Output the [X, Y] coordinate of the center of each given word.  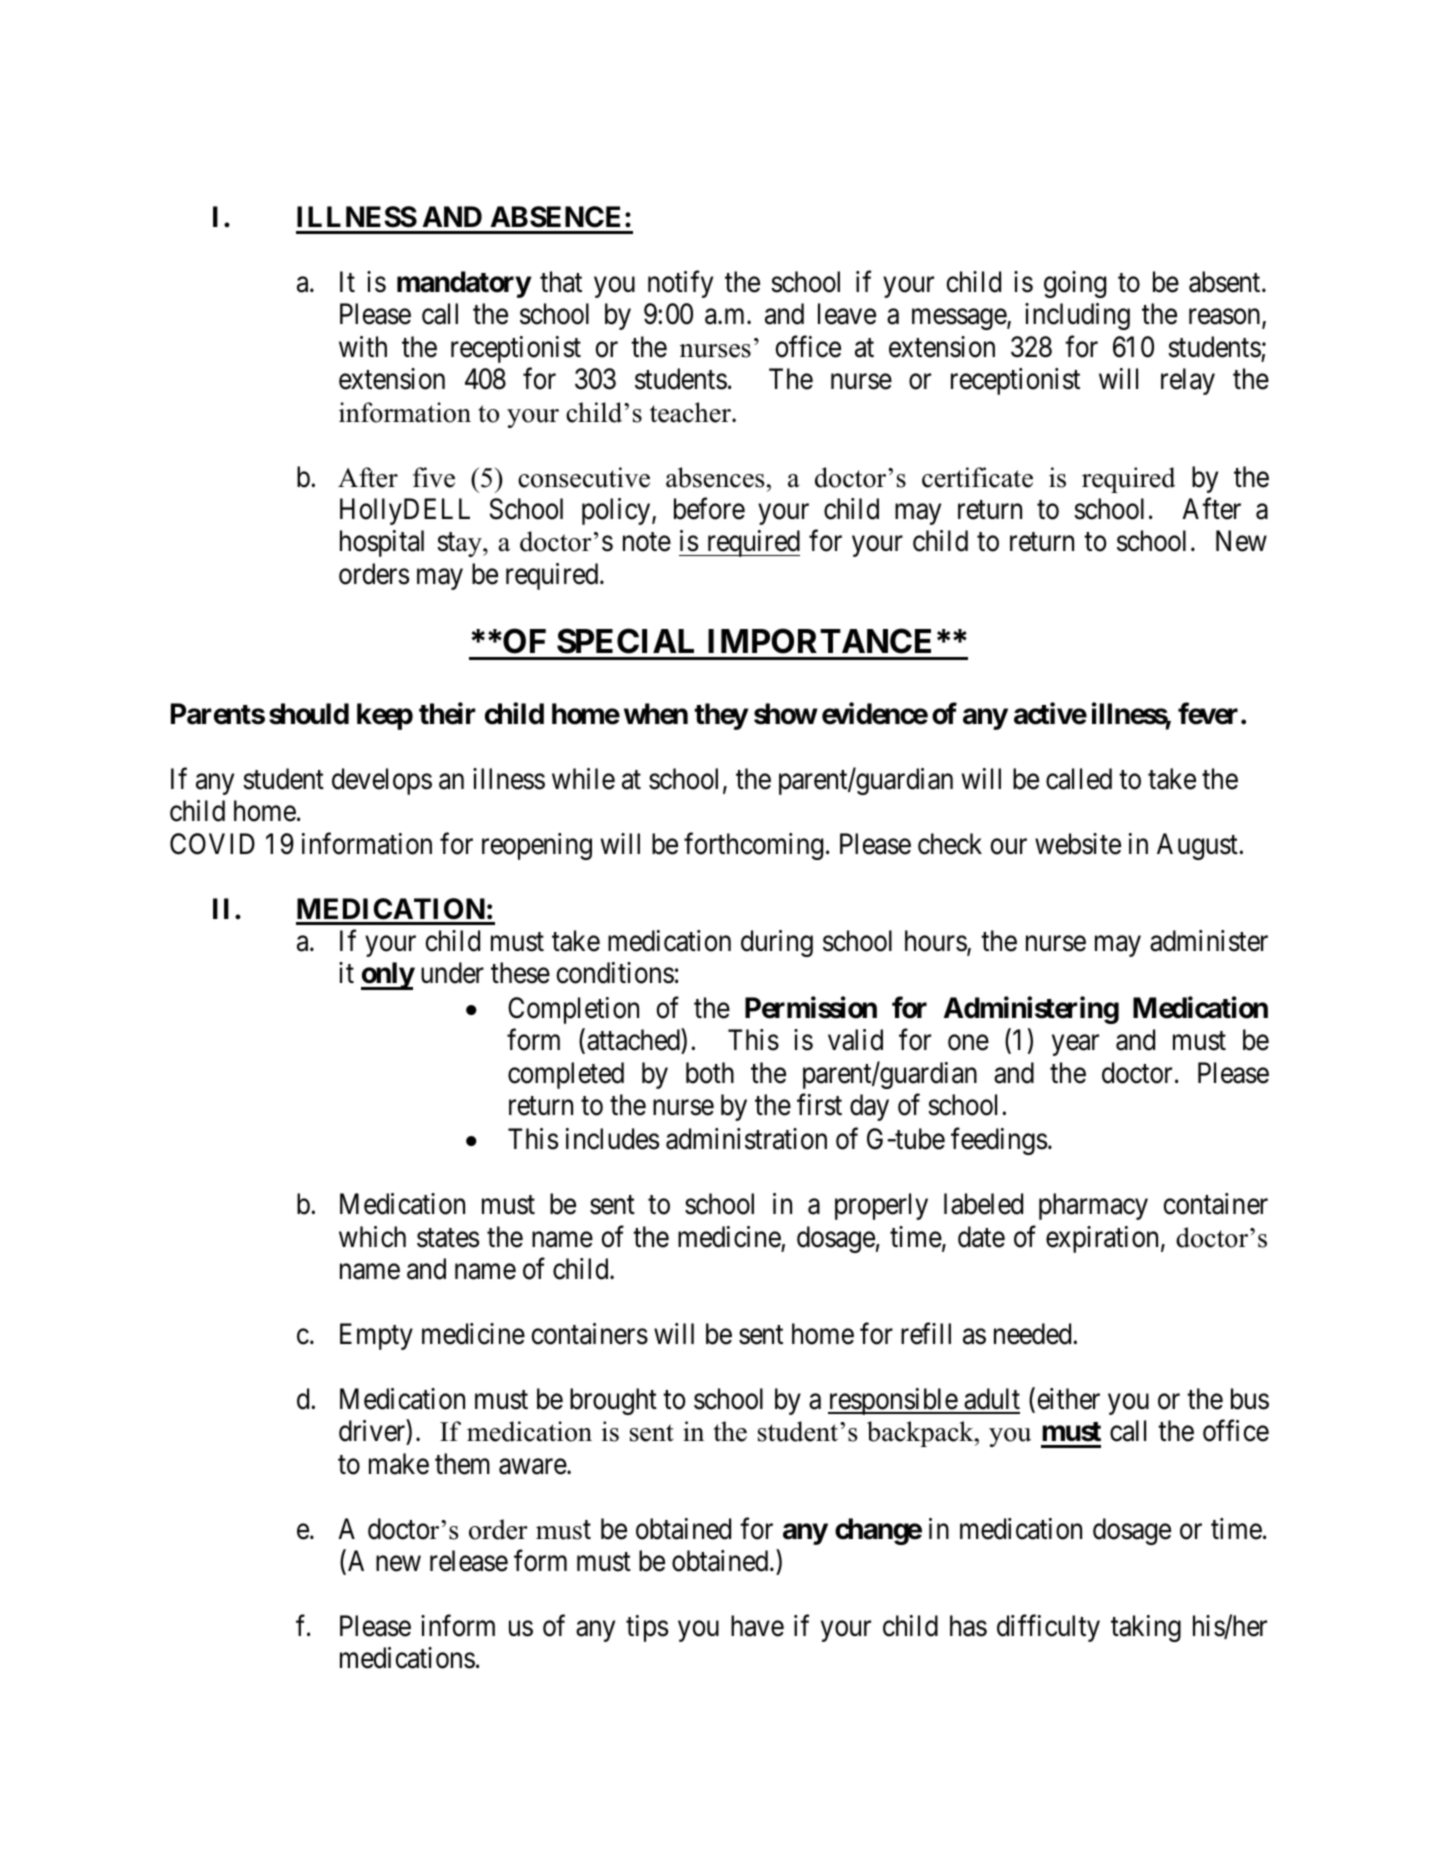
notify [680, 284]
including [1077, 316]
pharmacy [1093, 1206]
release [469, 1561]
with [363, 346]
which [372, 1237]
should [309, 714]
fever [1208, 714]
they [721, 716]
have [757, 1626]
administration [746, 1139]
